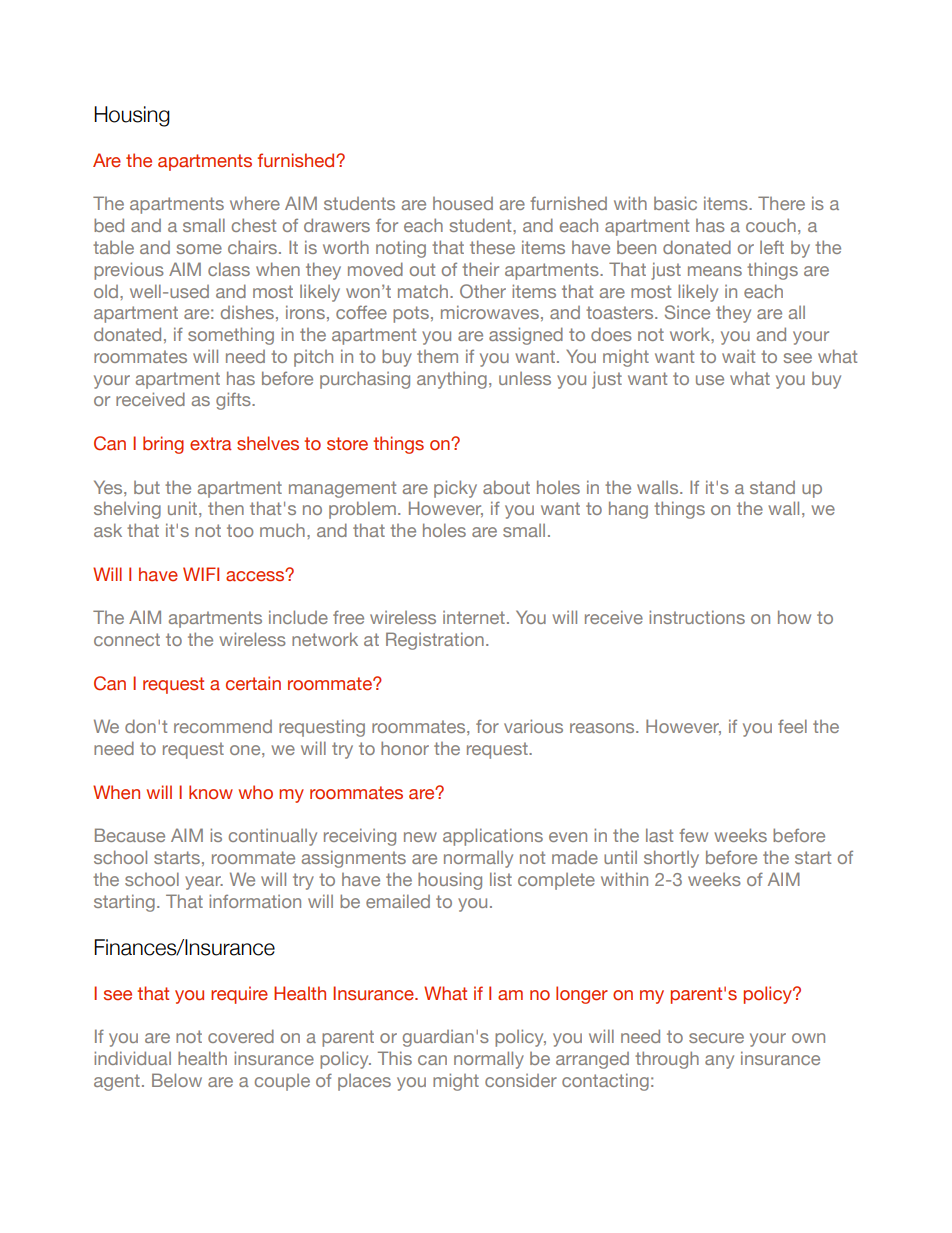 The image size is (952, 1233). What do you see at coordinates (492, 247) in the page?
I see `these` at bounding box center [492, 247].
